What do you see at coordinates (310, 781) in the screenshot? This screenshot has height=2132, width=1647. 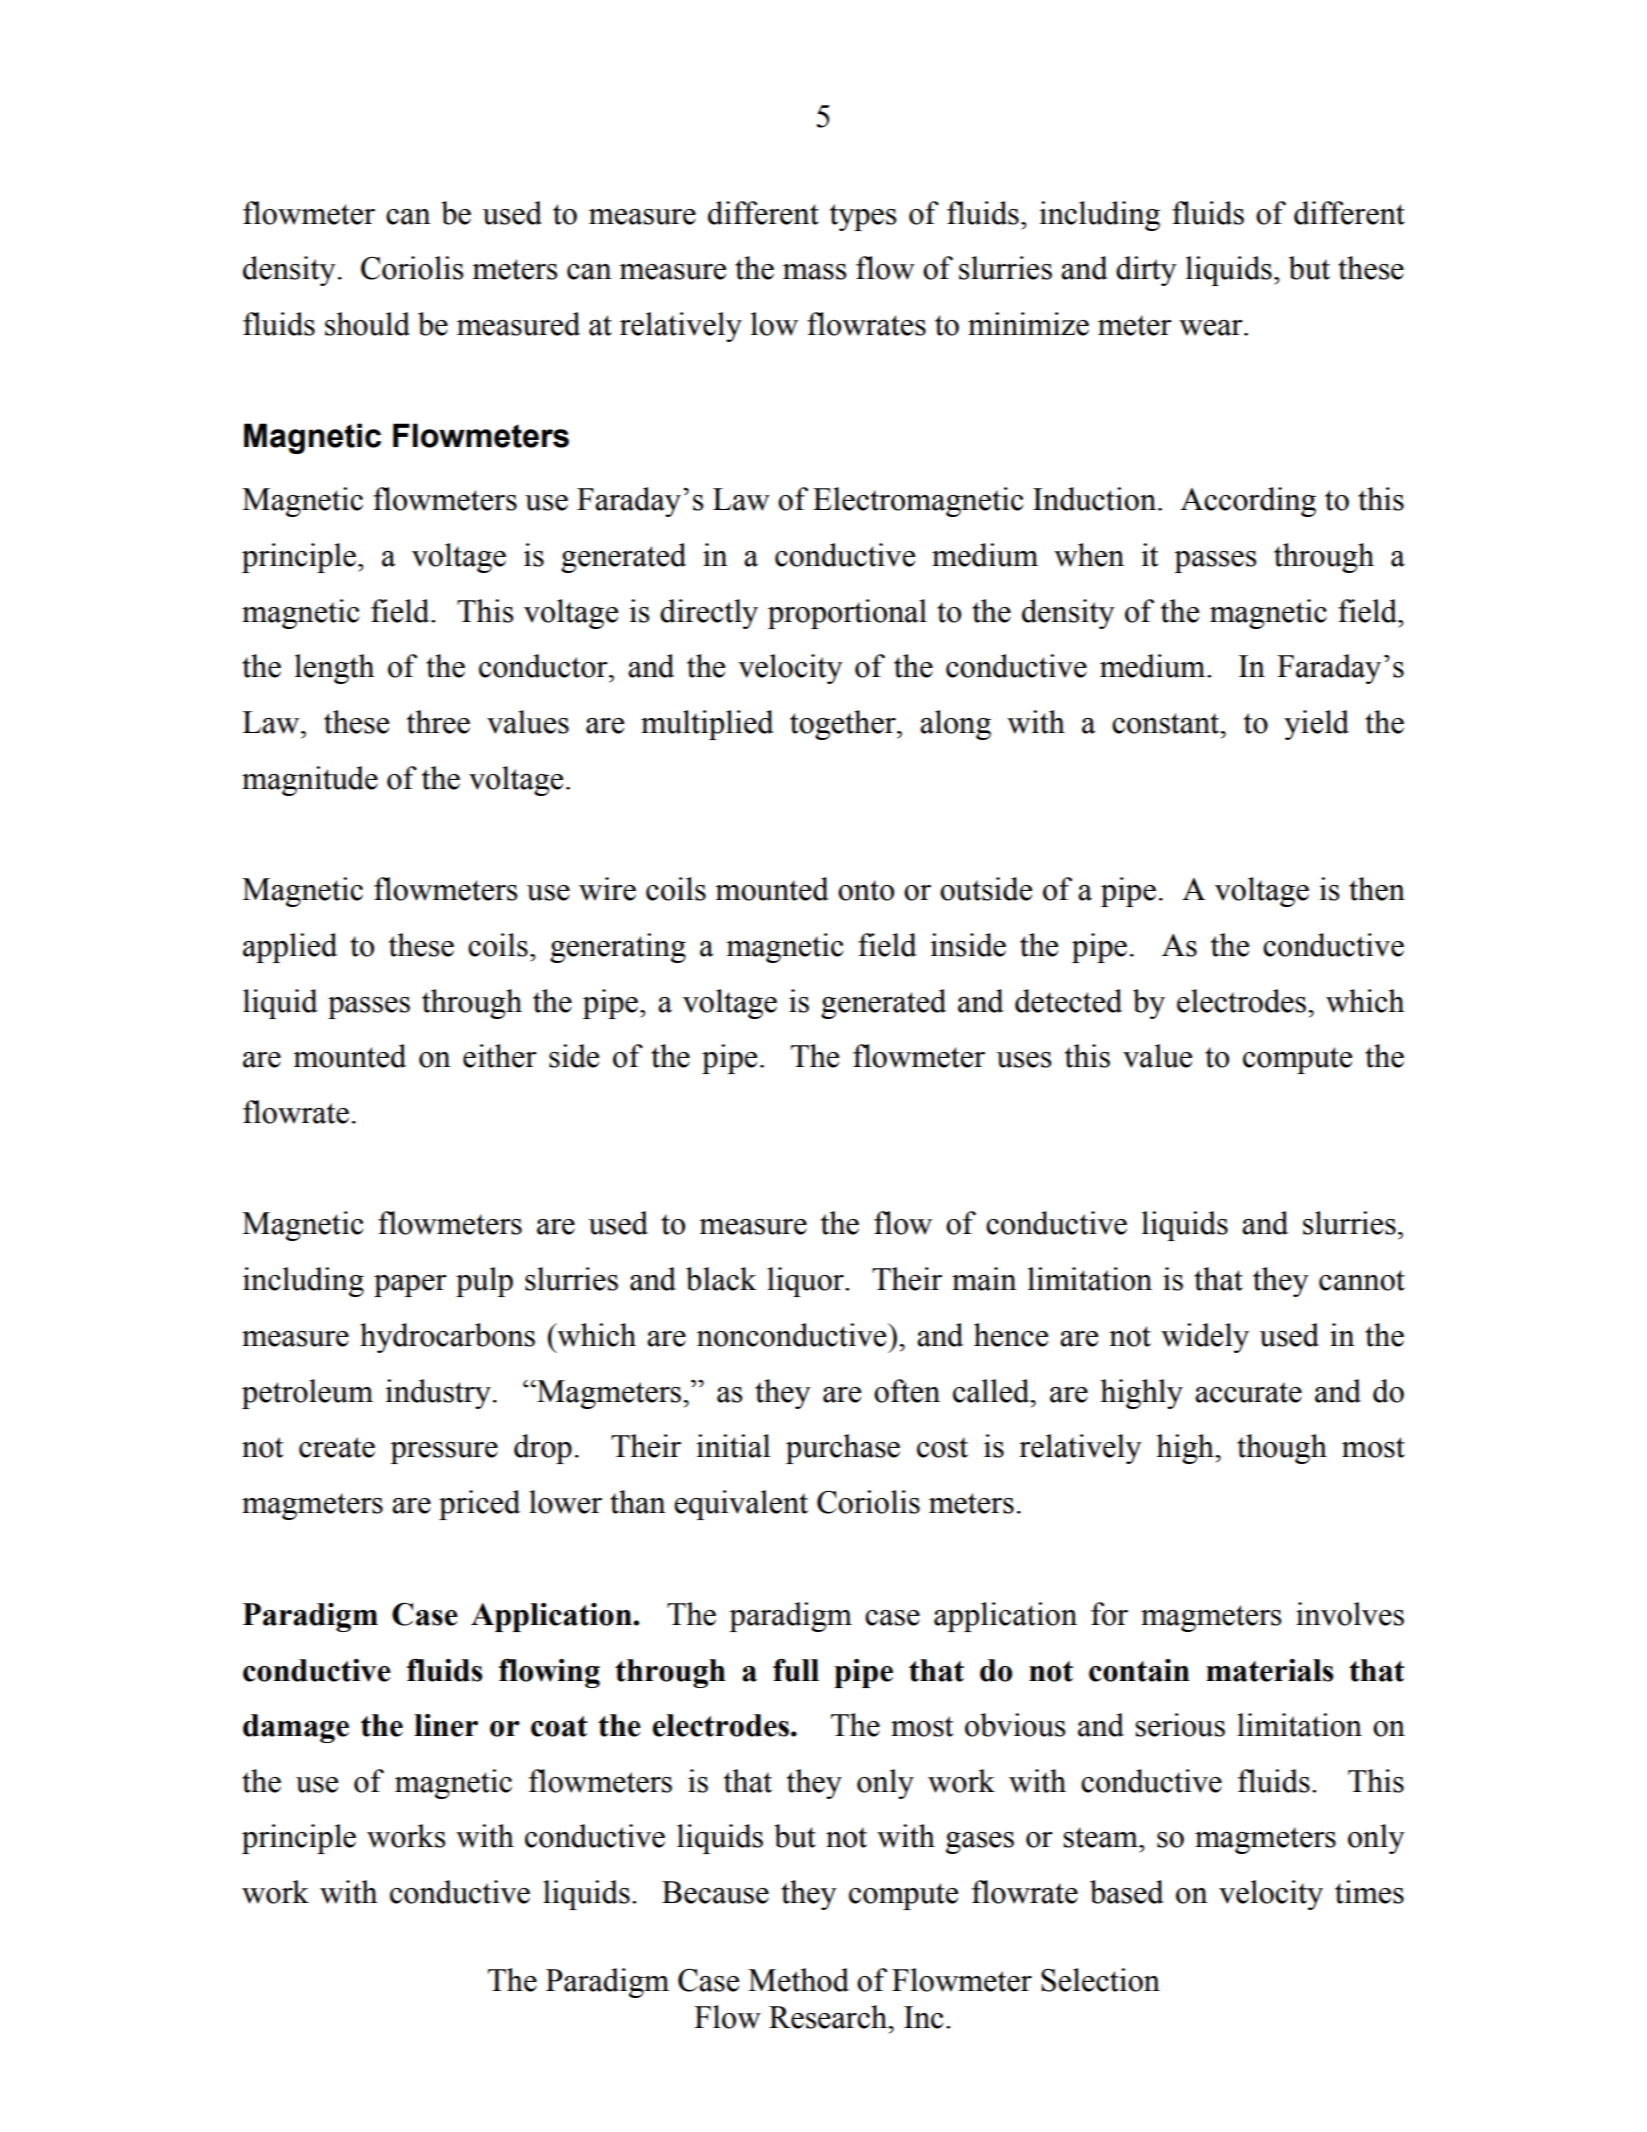 I see `magnitude` at bounding box center [310, 781].
